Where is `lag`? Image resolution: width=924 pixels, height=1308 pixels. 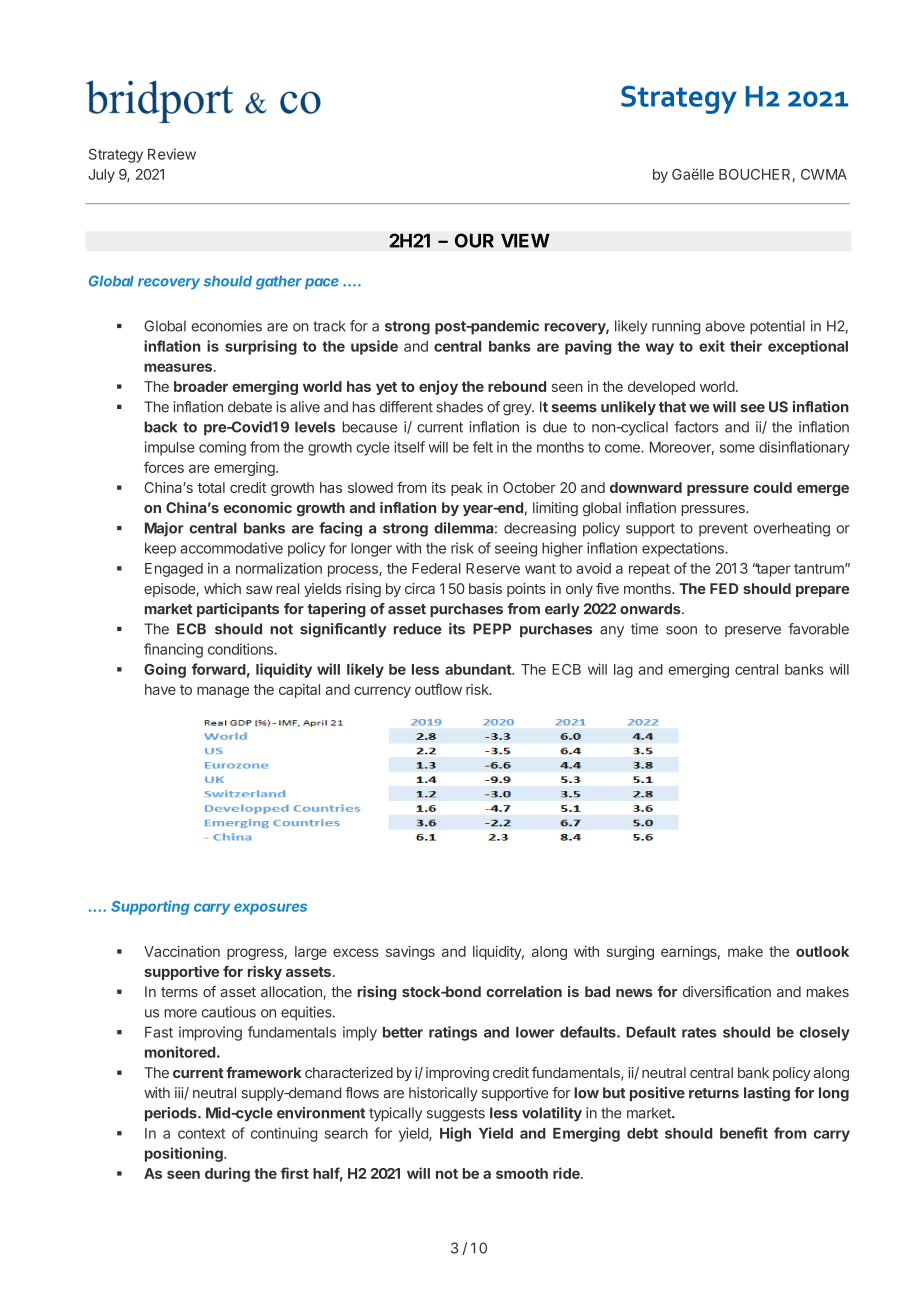
lag is located at coordinates (623, 671).
